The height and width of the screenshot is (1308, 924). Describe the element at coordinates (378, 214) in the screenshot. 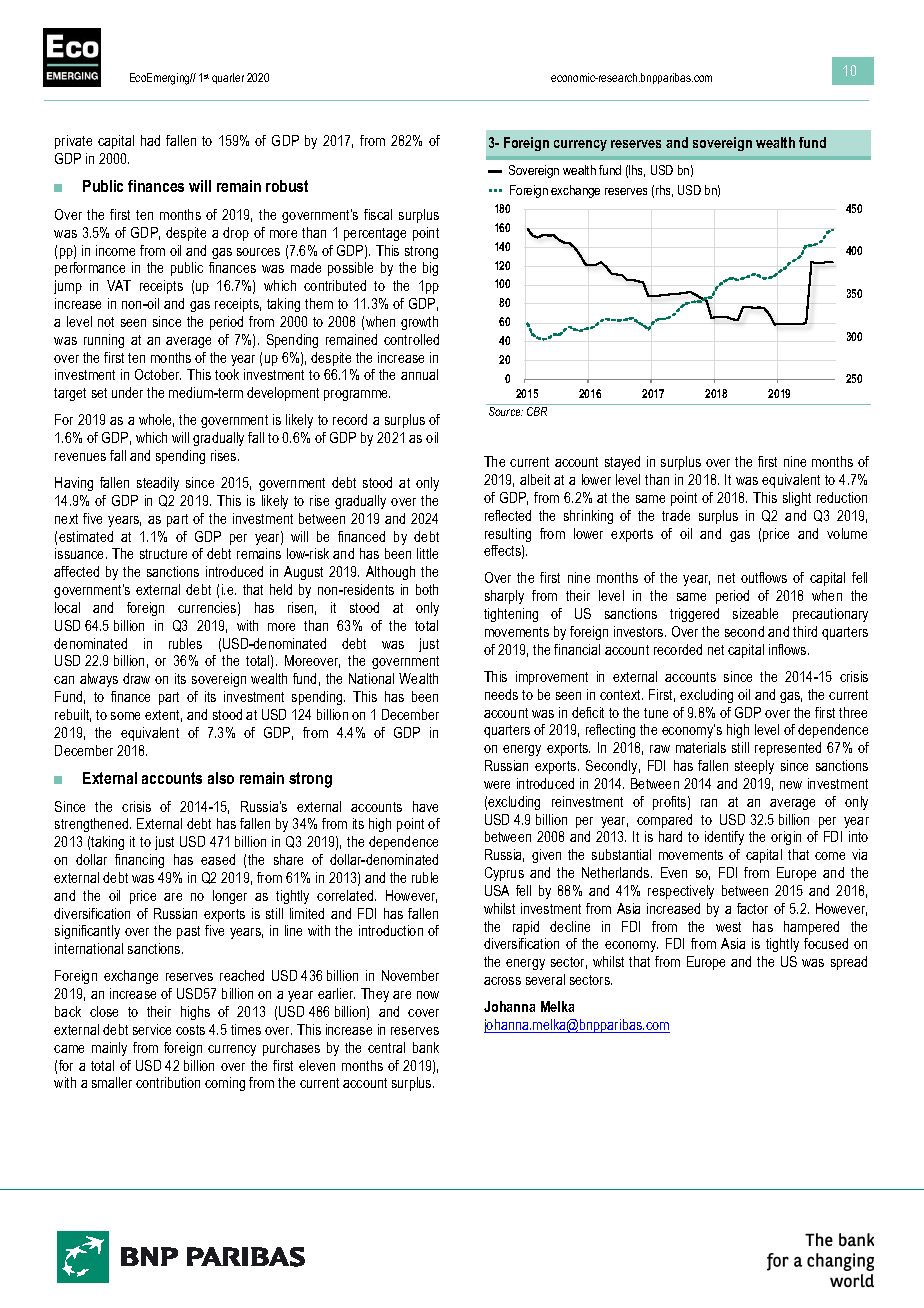

I see `fiscal` at that location.
